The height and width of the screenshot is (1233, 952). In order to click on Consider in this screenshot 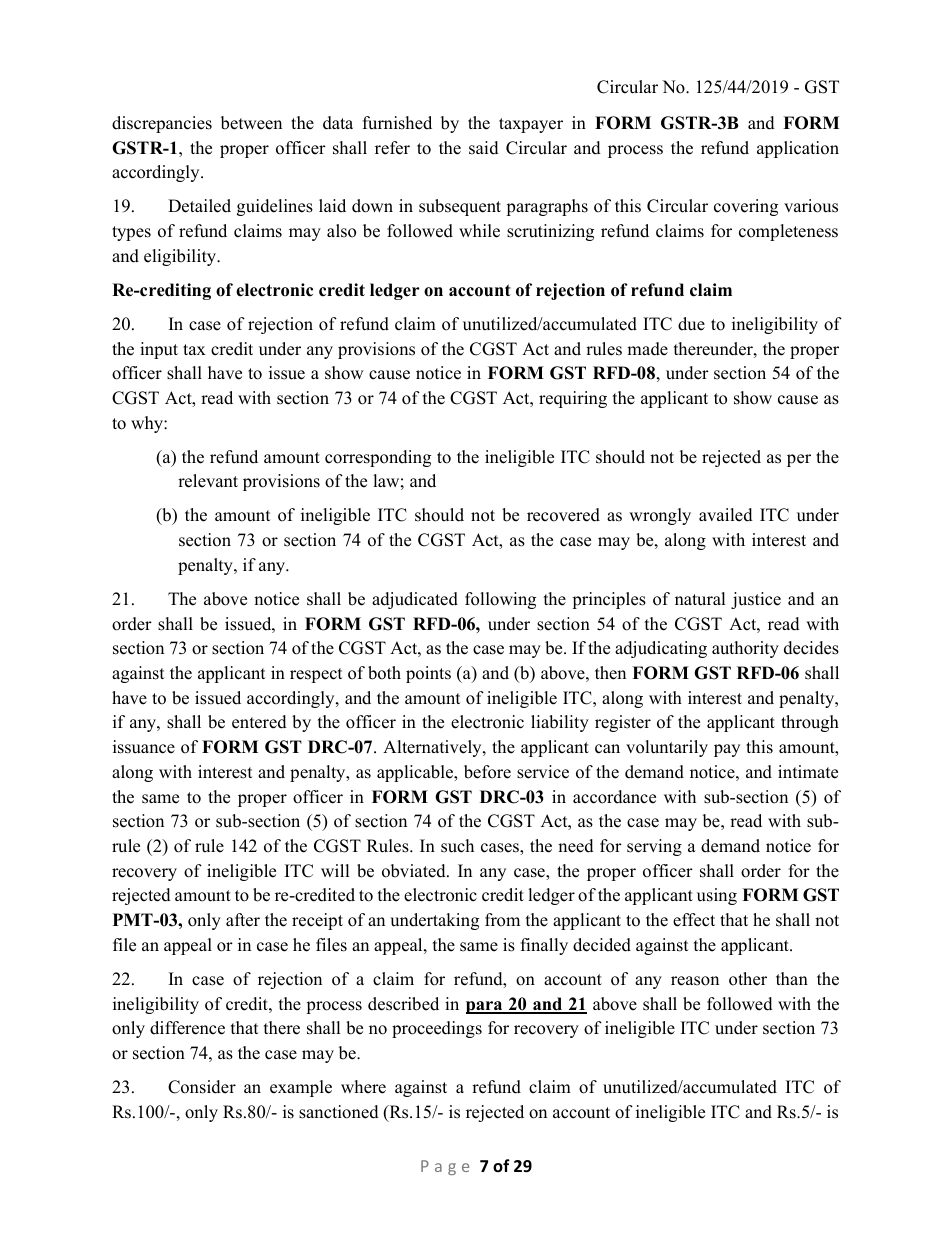, I will do `click(202, 1087)`.
